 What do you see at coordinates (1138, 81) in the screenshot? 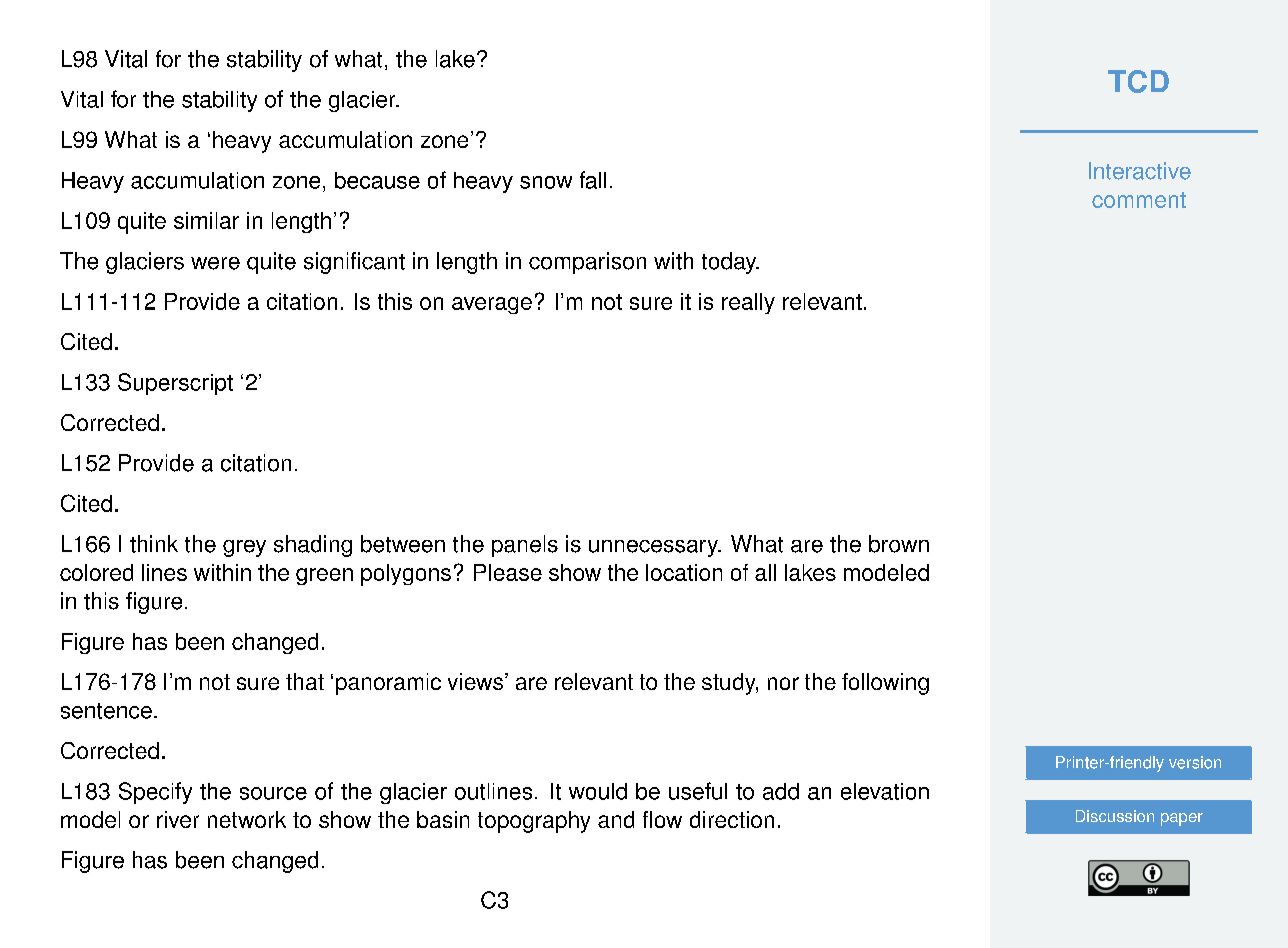
I see `TCD` at bounding box center [1138, 81].
